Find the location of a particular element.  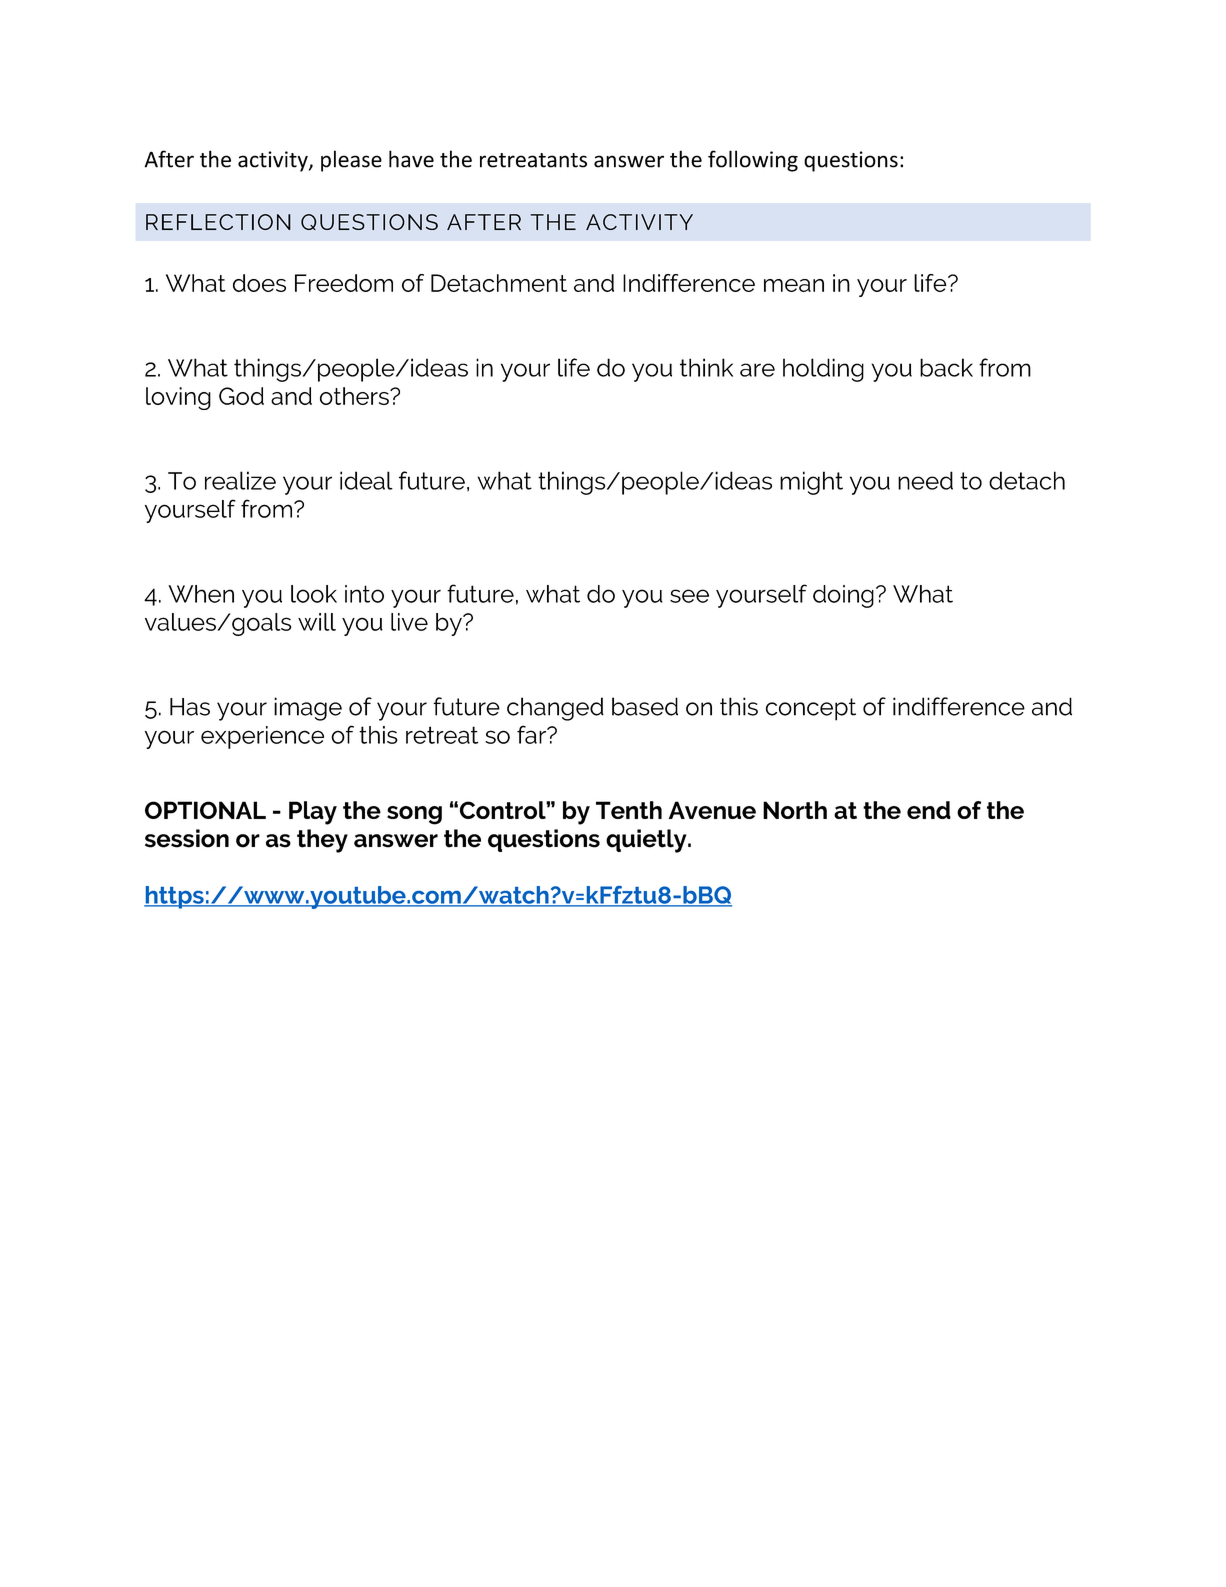

Play is located at coordinates (313, 813).
